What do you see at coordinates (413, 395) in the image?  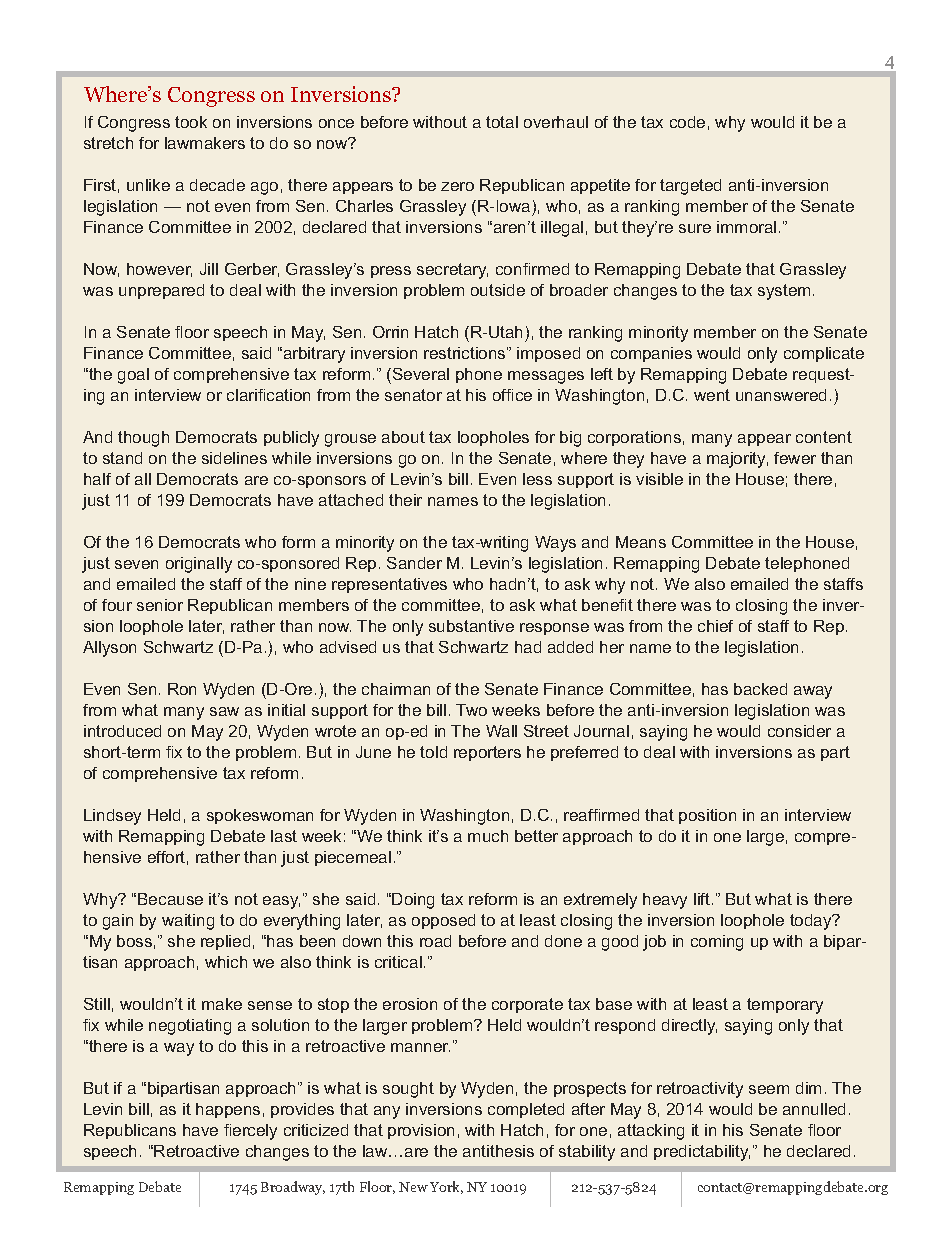 I see `senator` at bounding box center [413, 395].
